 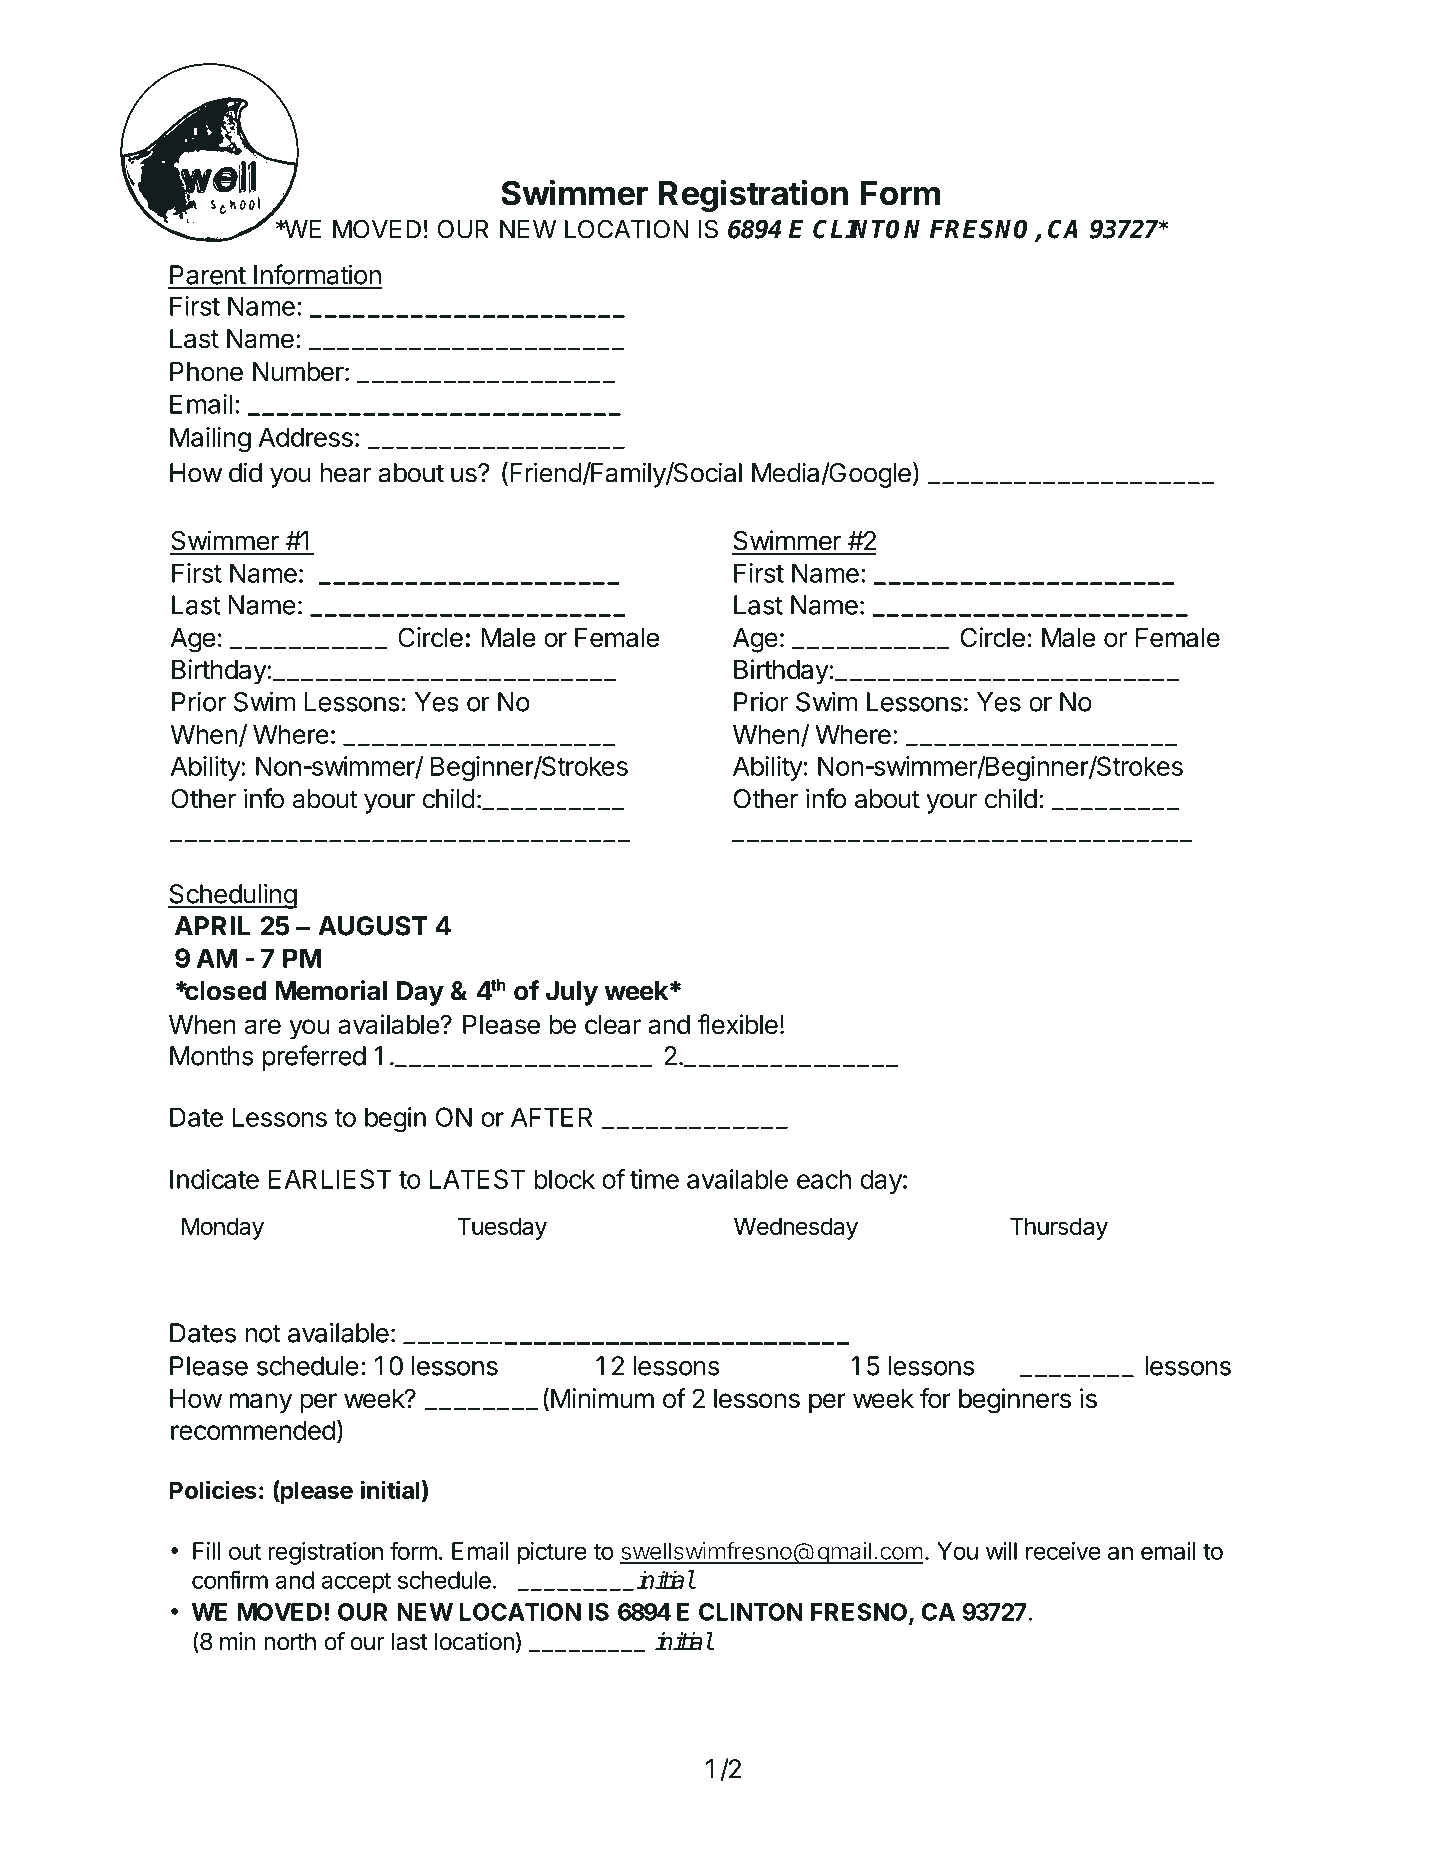 What do you see at coordinates (331, 990) in the screenshot?
I see `Memorial` at bounding box center [331, 990].
